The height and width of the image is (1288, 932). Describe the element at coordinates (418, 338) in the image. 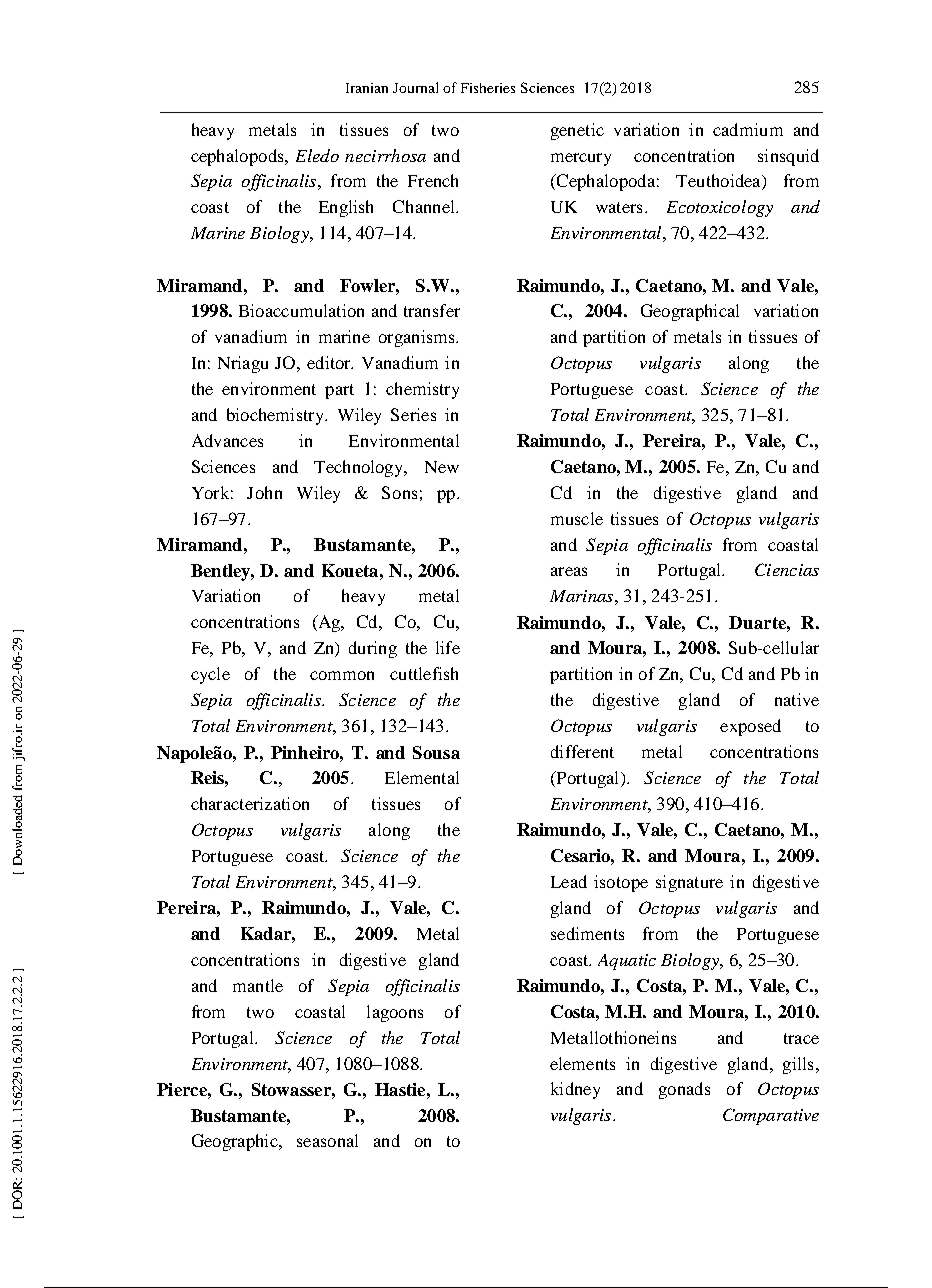

I see `organisms` at that location.
